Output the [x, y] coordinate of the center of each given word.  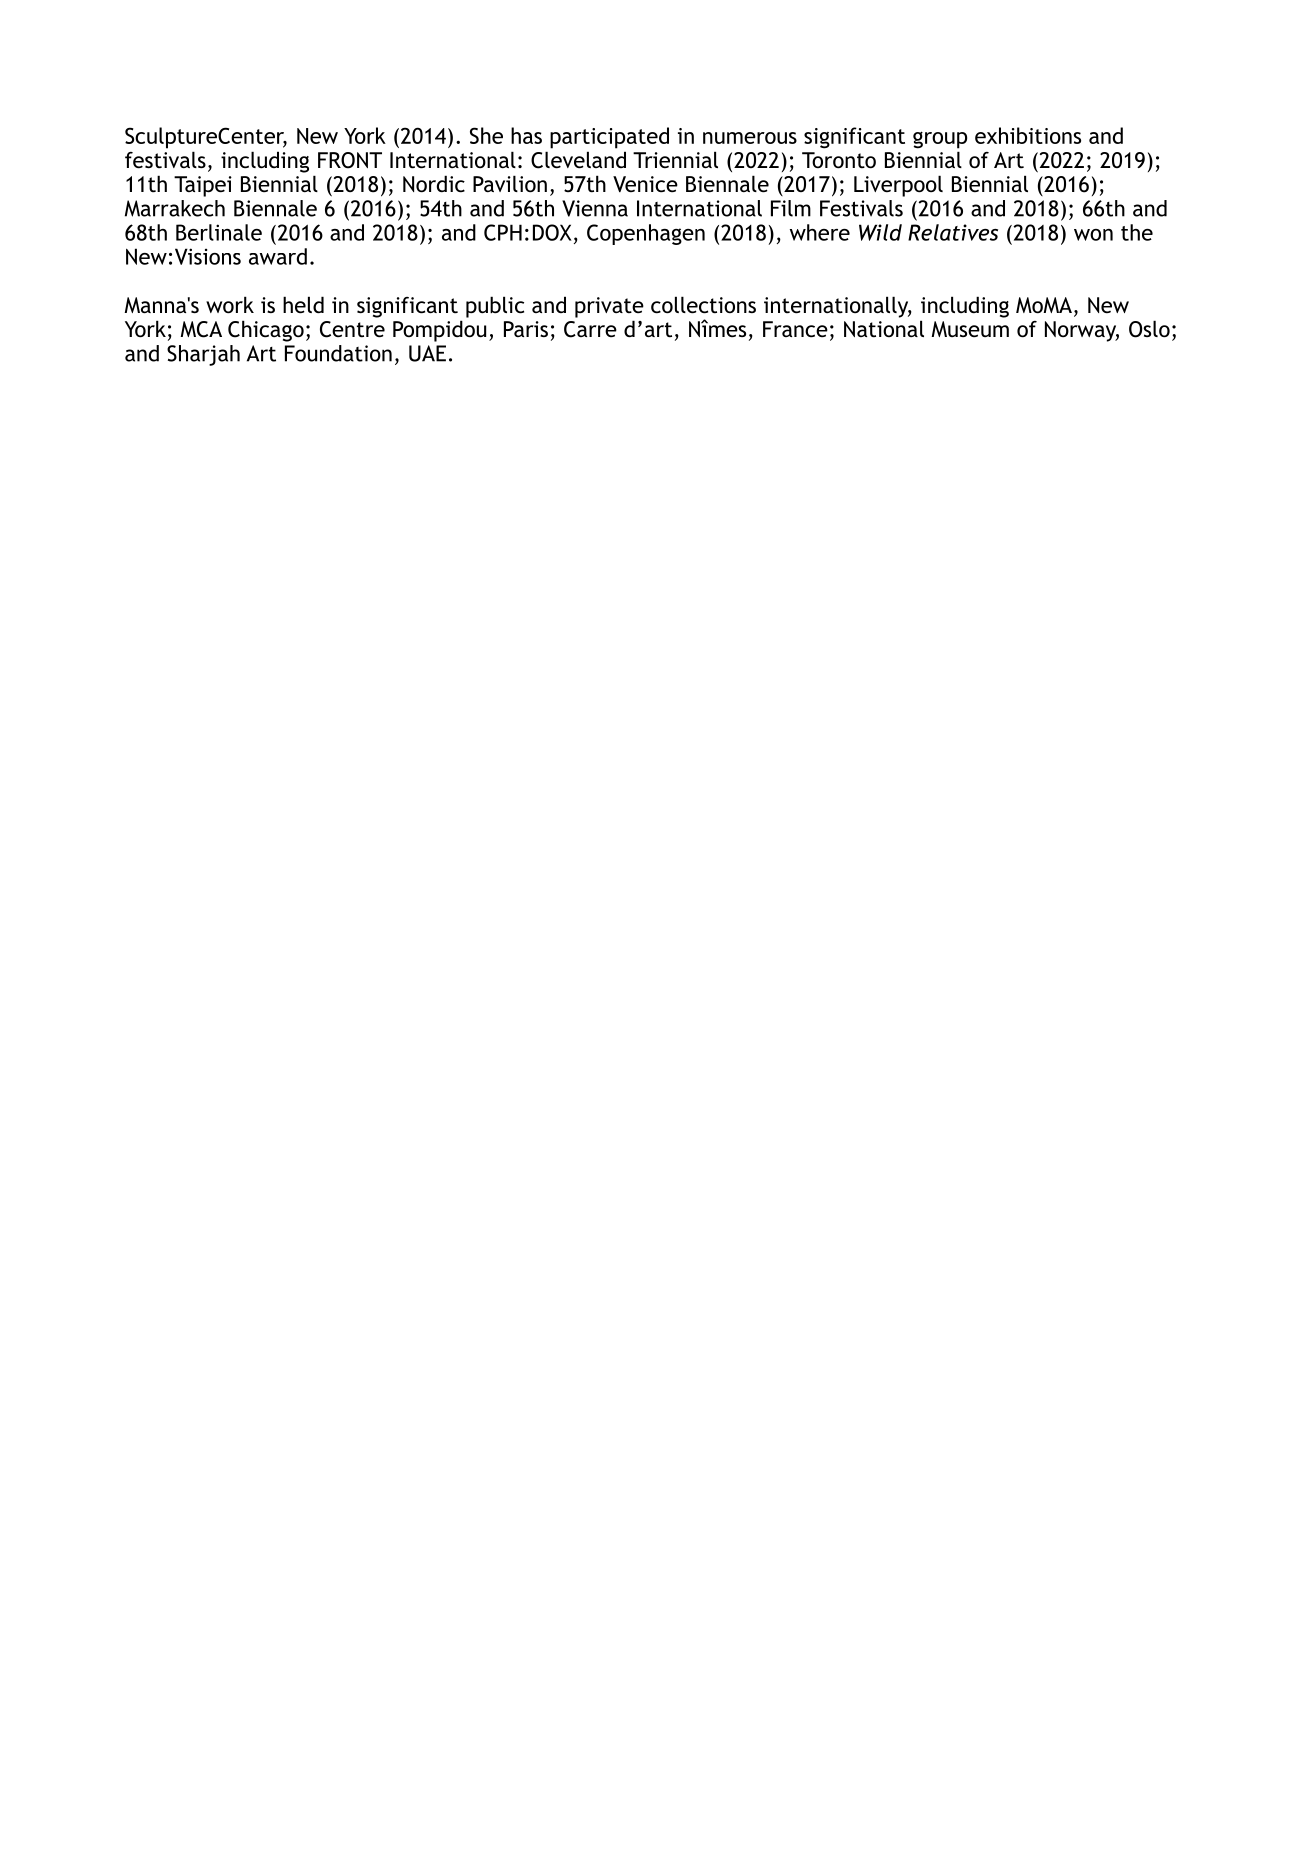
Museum [970, 329]
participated [609, 138]
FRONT [350, 160]
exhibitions [1028, 135]
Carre [590, 329]
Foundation [338, 353]
